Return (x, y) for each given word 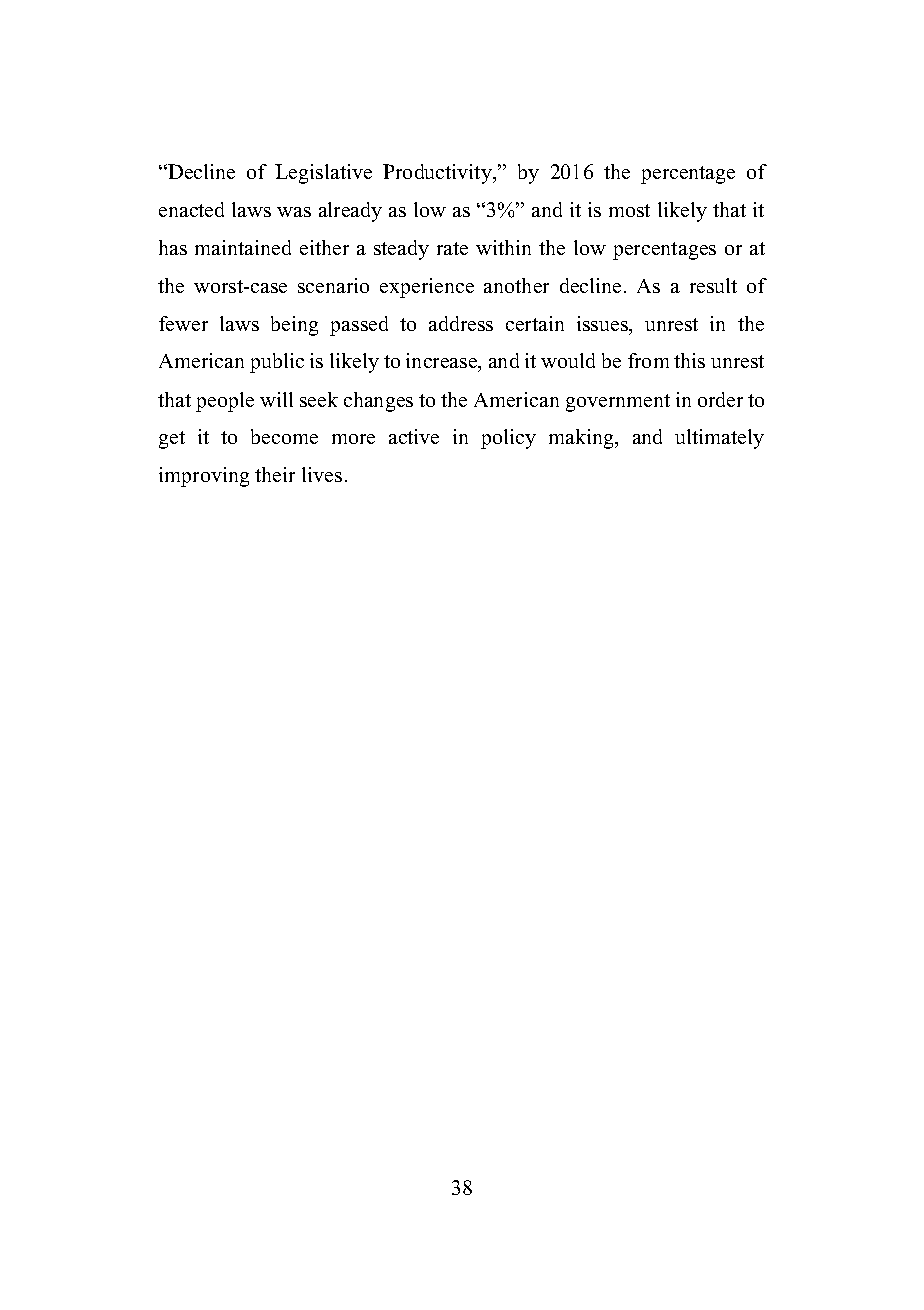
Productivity (438, 174)
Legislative (323, 174)
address (461, 323)
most (629, 210)
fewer (183, 323)
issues (603, 323)
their (275, 474)
